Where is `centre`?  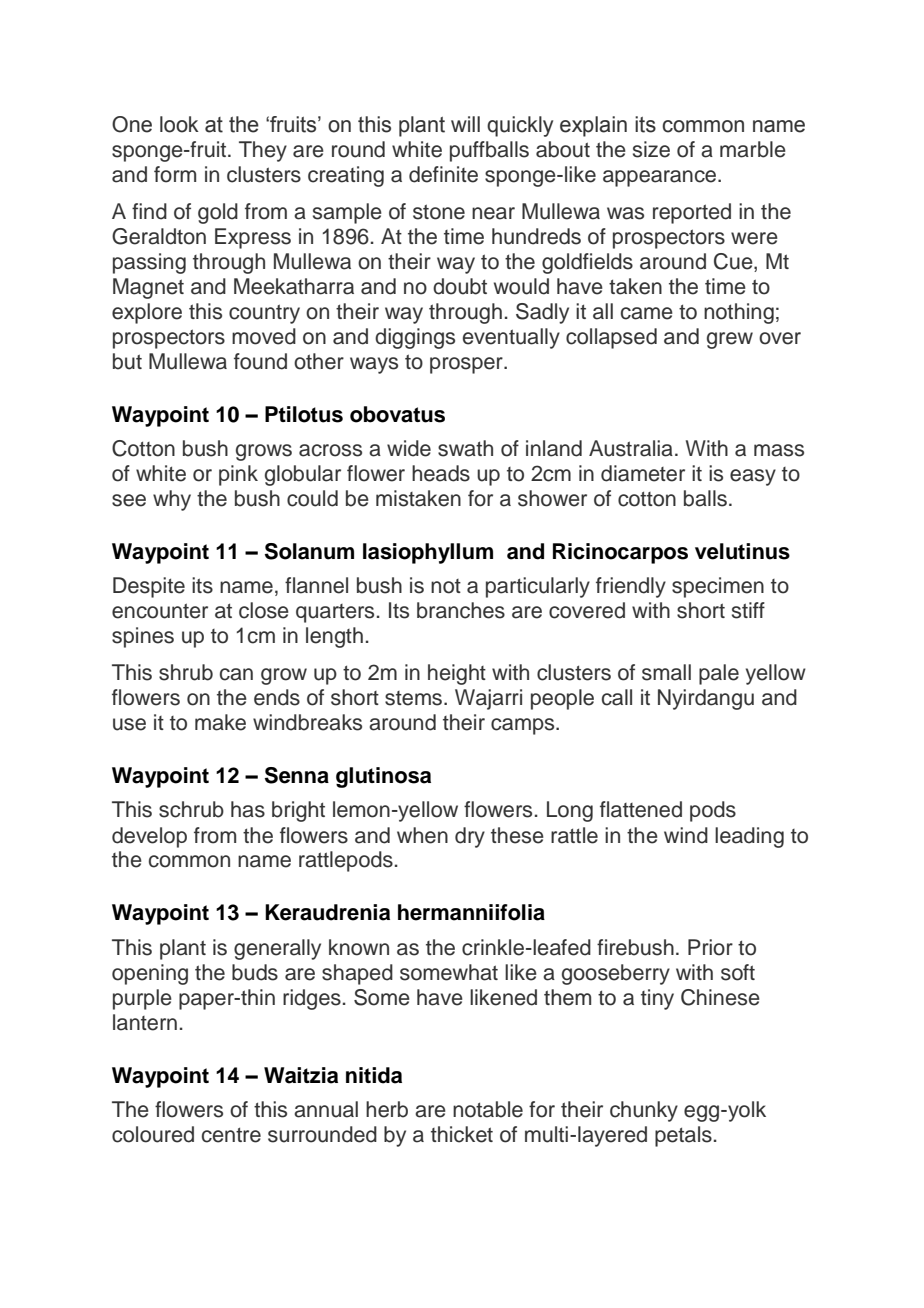
centre is located at coordinates (231, 1135).
